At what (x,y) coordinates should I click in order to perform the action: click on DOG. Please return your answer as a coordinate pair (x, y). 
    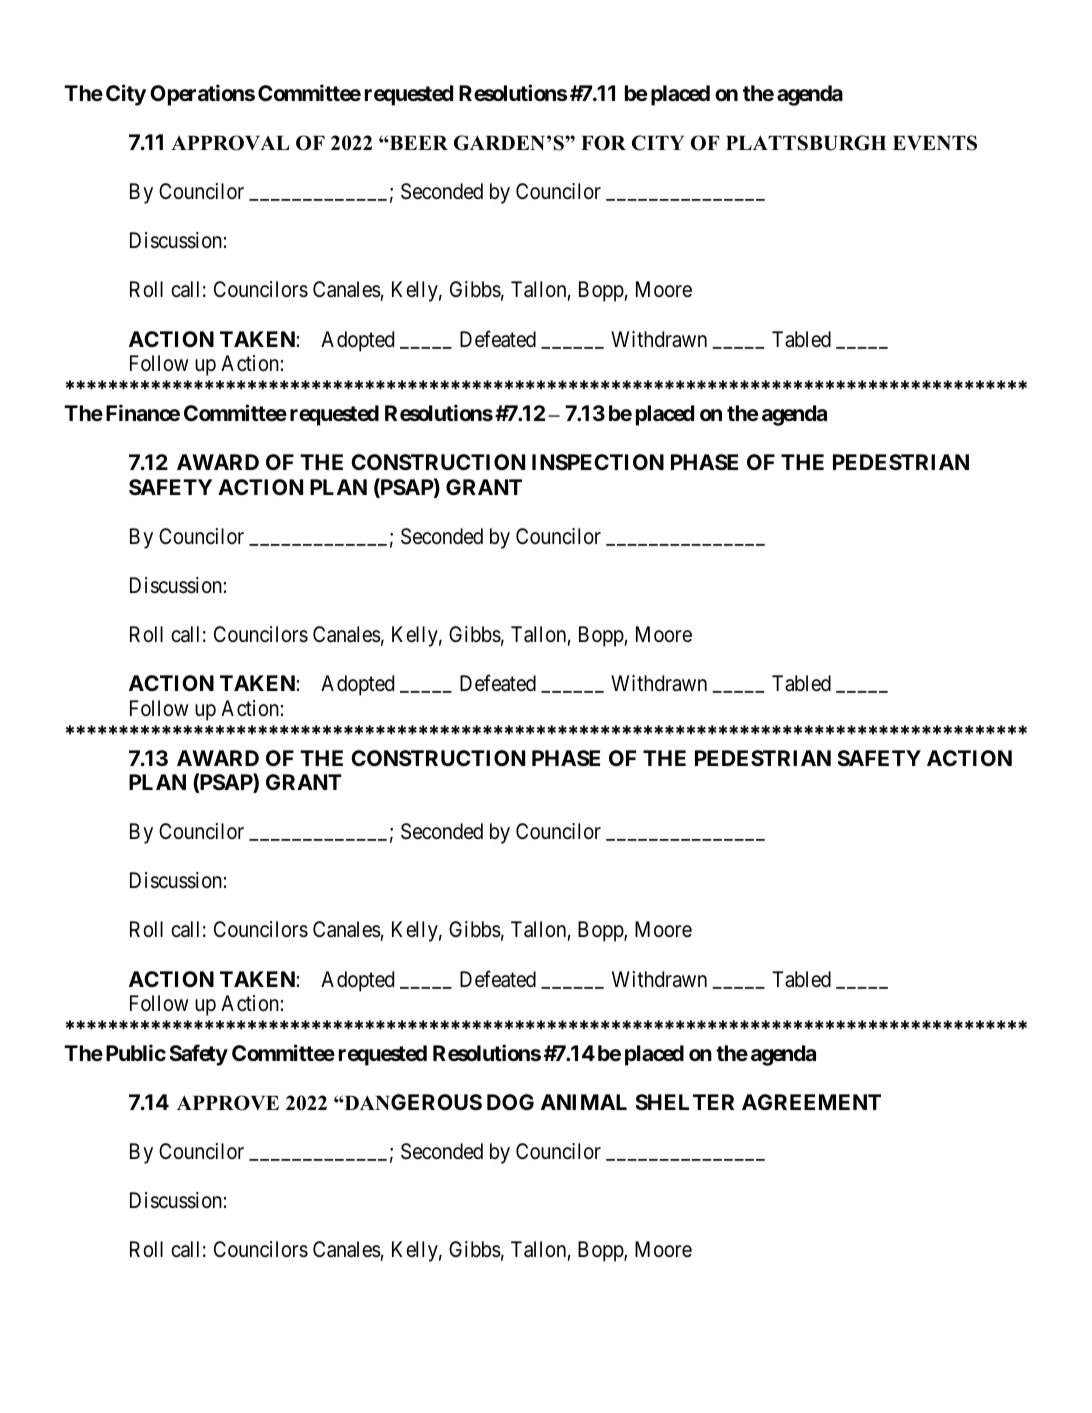
    Looking at the image, I should click on (510, 1102).
